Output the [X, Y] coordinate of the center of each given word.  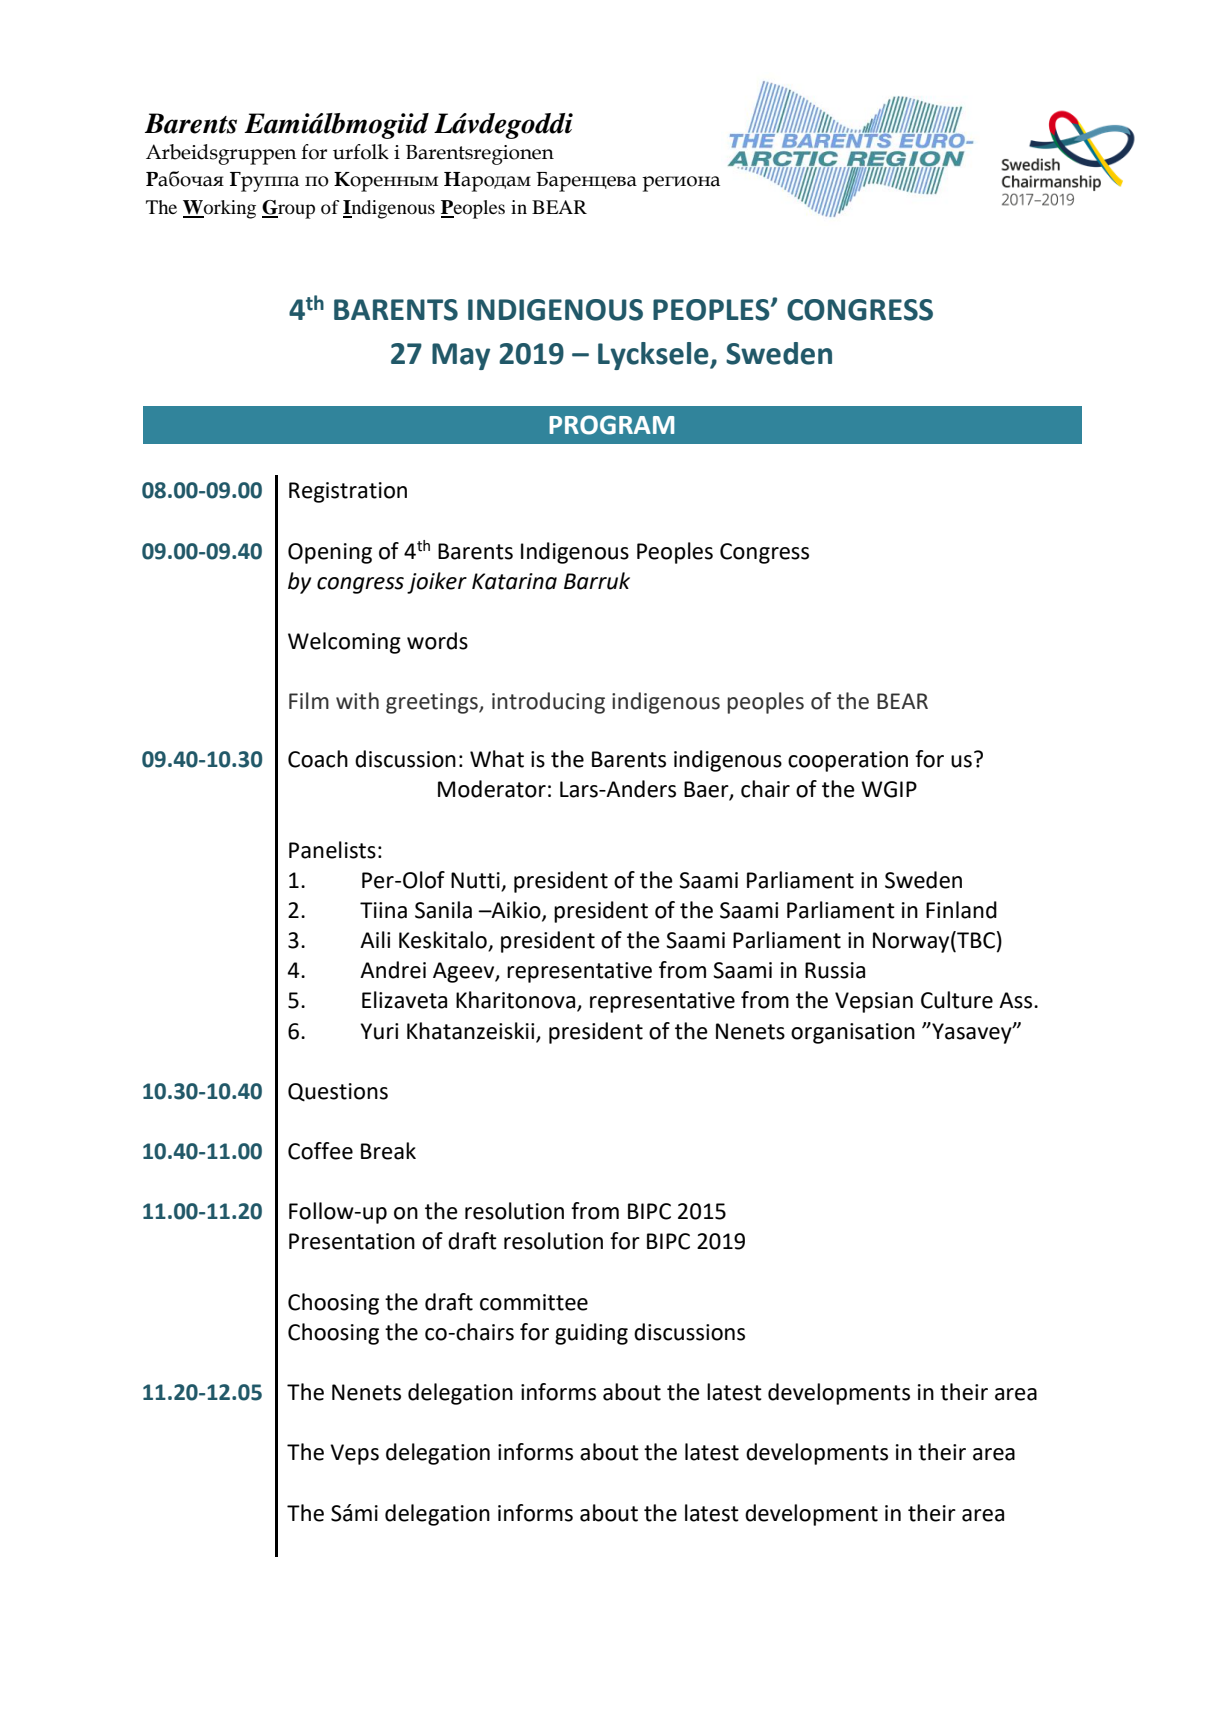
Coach [318, 759]
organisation [853, 1033]
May [461, 356]
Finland [961, 910]
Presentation [352, 1241]
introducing [548, 703]
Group [288, 209]
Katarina [514, 581]
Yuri [379, 1031]
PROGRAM [611, 425]
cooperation [848, 761]
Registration [348, 492]
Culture [957, 1000]
